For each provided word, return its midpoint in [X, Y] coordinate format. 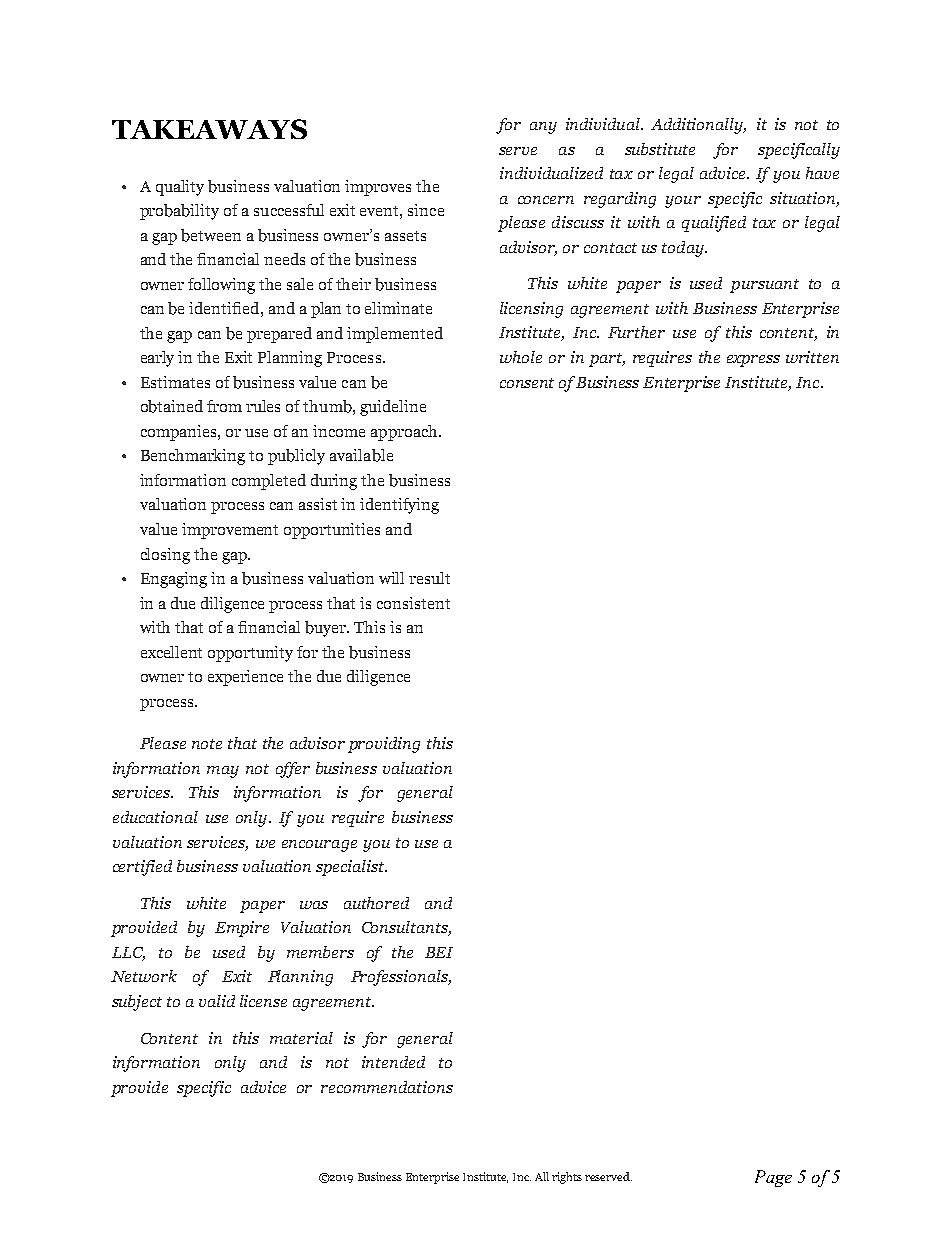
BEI [439, 952]
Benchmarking [193, 457]
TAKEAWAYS [209, 129]
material [301, 1038]
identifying [399, 506]
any [543, 128]
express [753, 361]
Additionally [698, 126]
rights [567, 1178]
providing [384, 745]
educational [155, 817]
